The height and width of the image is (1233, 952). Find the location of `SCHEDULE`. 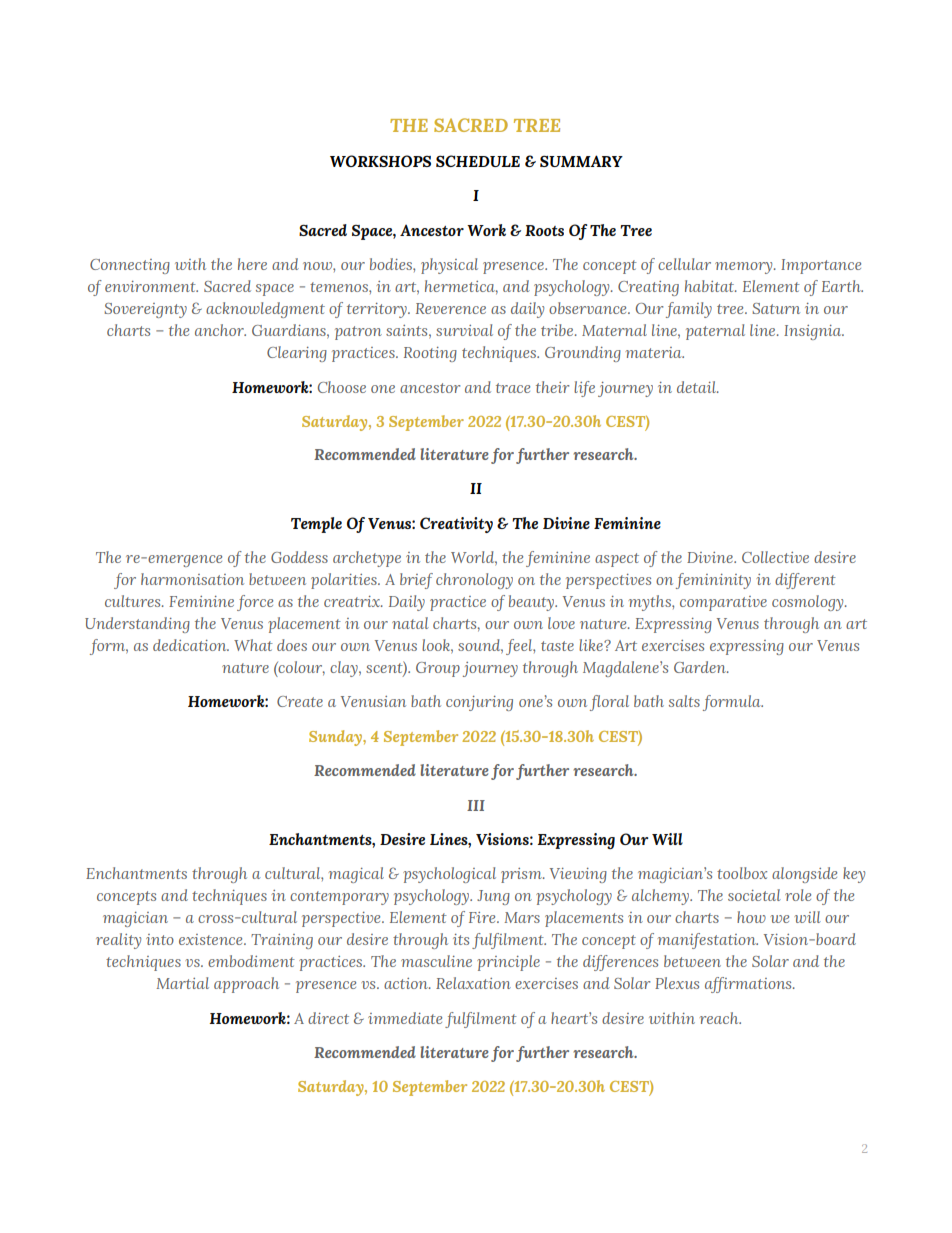

SCHEDULE is located at coordinates (478, 161).
